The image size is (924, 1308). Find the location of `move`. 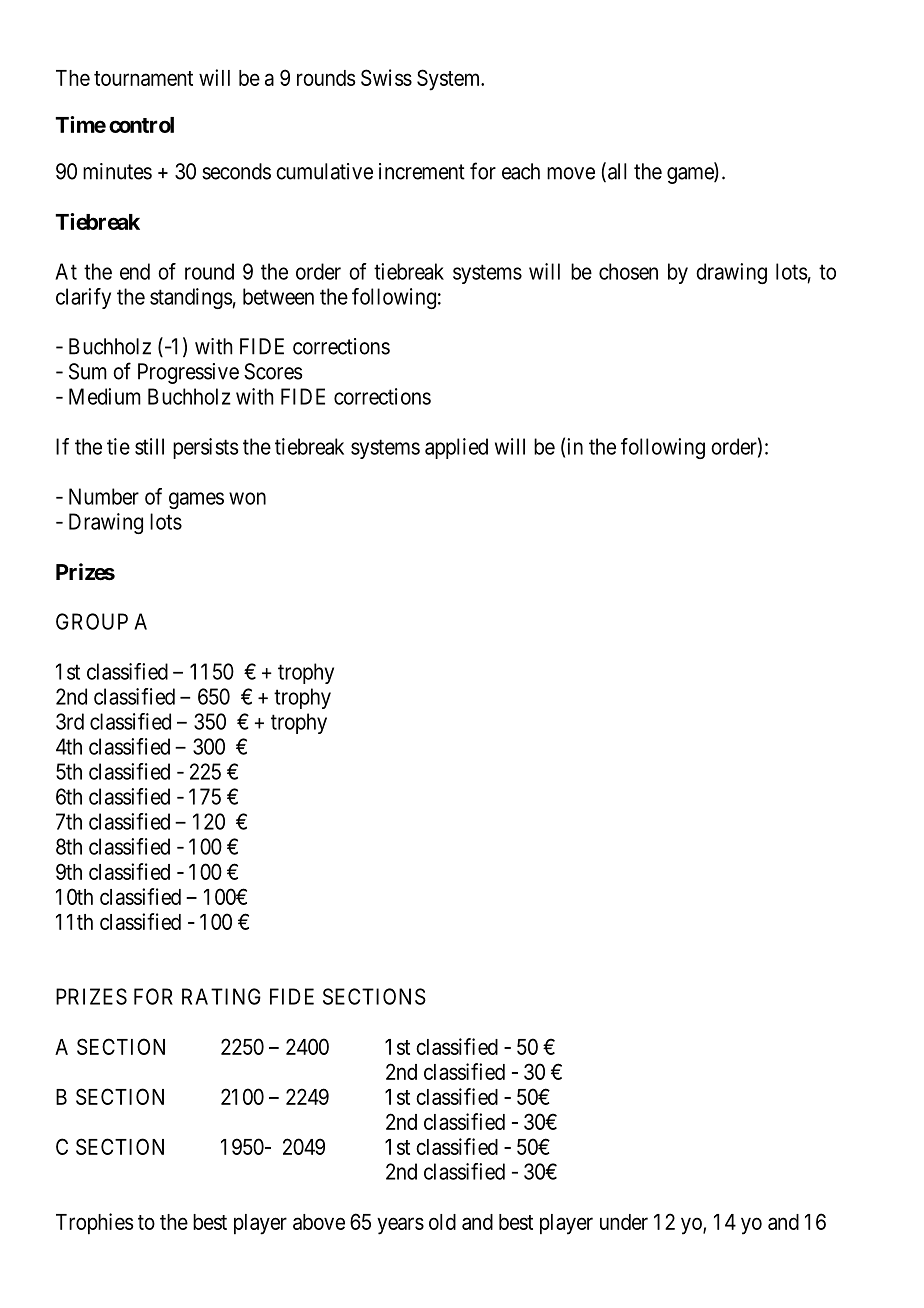

move is located at coordinates (571, 173).
